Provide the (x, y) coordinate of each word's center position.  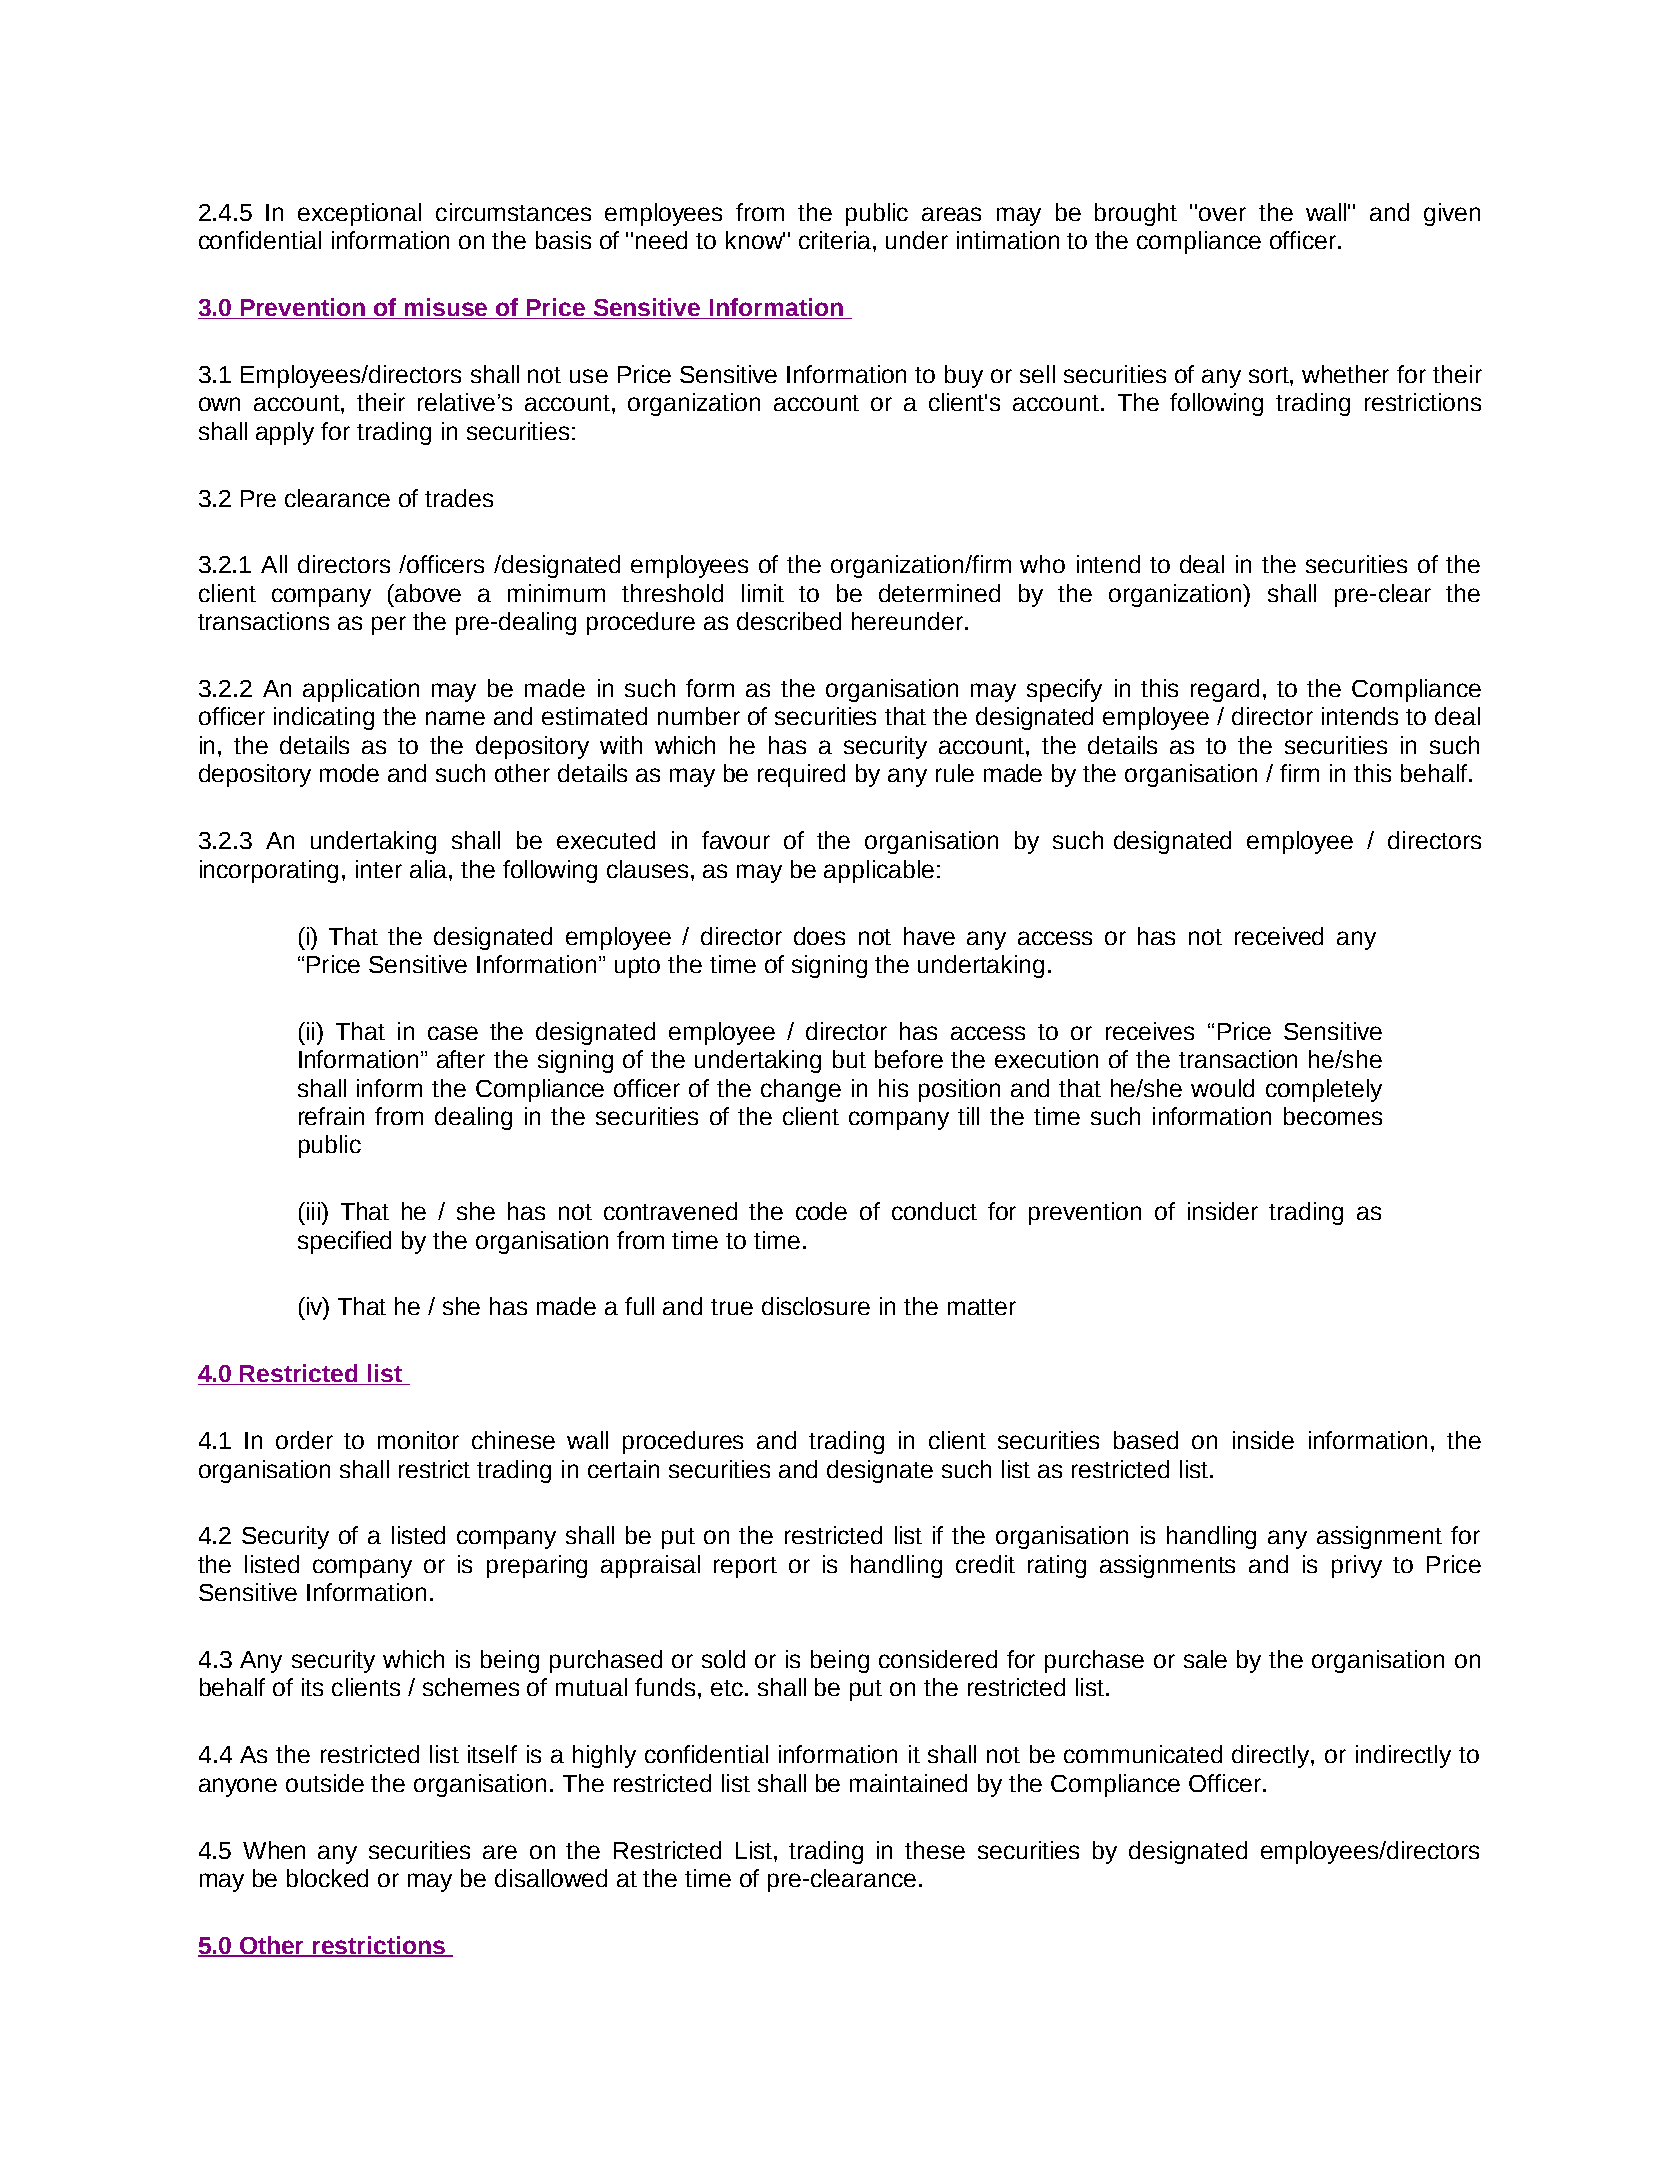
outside (325, 1783)
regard (1225, 690)
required (801, 775)
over (1222, 214)
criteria (836, 240)
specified (344, 1242)
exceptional (359, 214)
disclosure (816, 1306)
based (1146, 1440)
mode (349, 773)
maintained (908, 1783)
